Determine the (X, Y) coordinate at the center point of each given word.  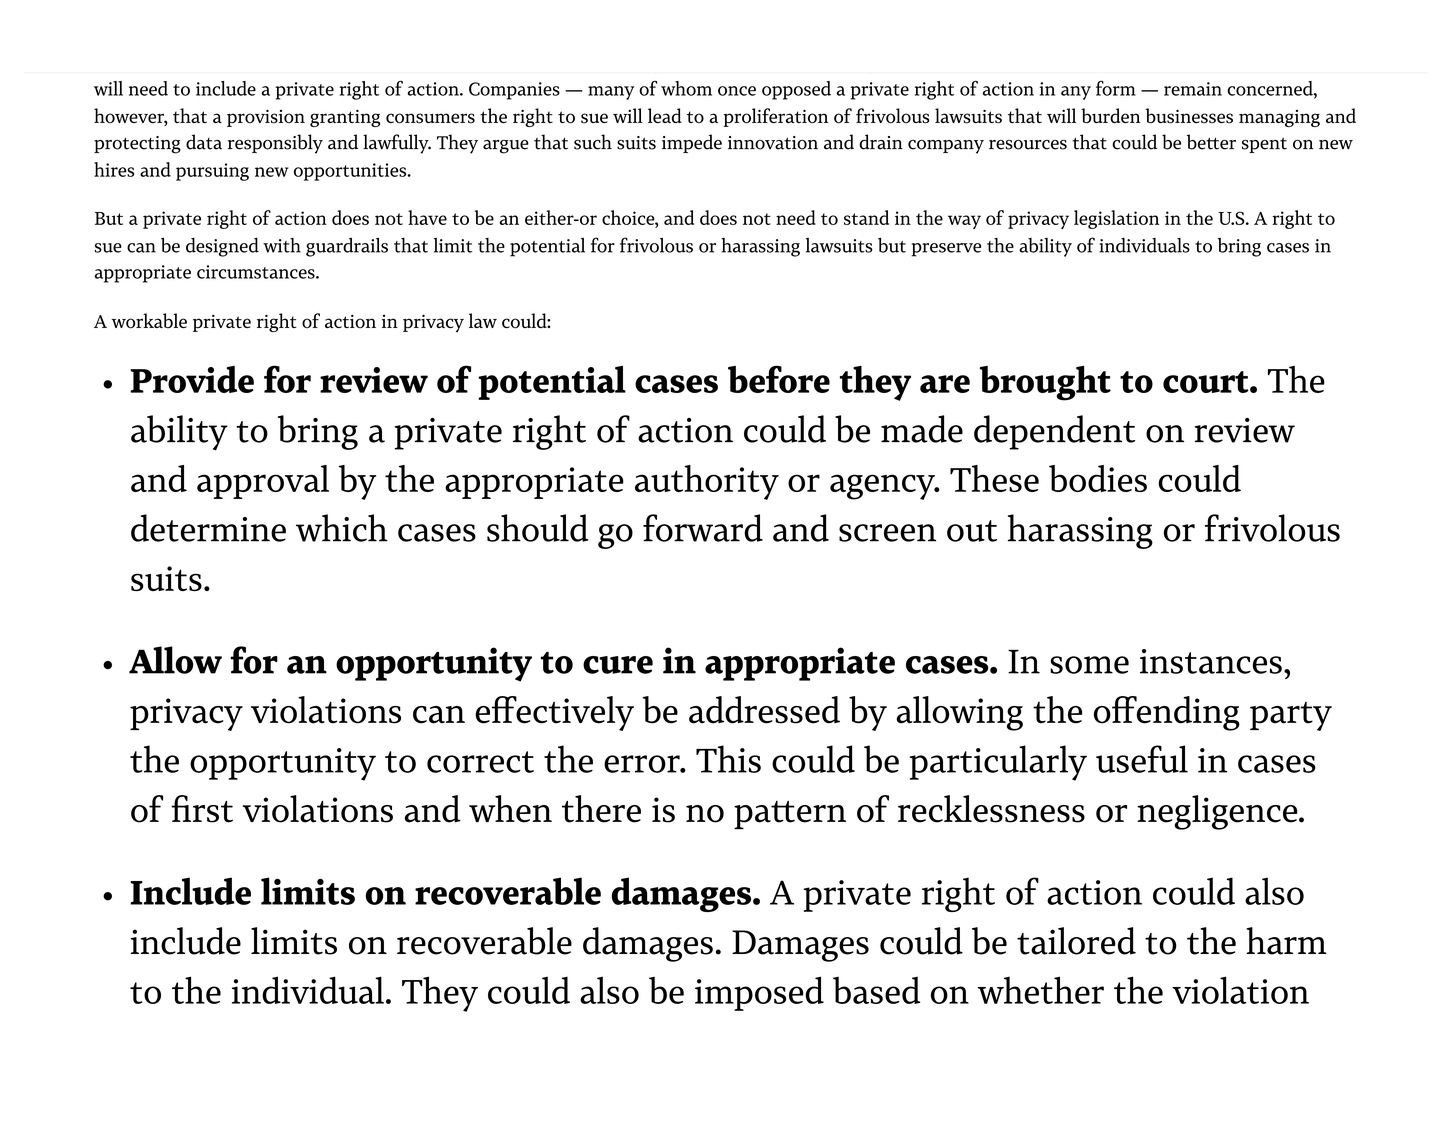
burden (1111, 116)
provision (266, 118)
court (1207, 382)
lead (665, 115)
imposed (759, 993)
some (1089, 665)
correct (480, 762)
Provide (192, 379)
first (202, 809)
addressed (764, 710)
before (779, 379)
